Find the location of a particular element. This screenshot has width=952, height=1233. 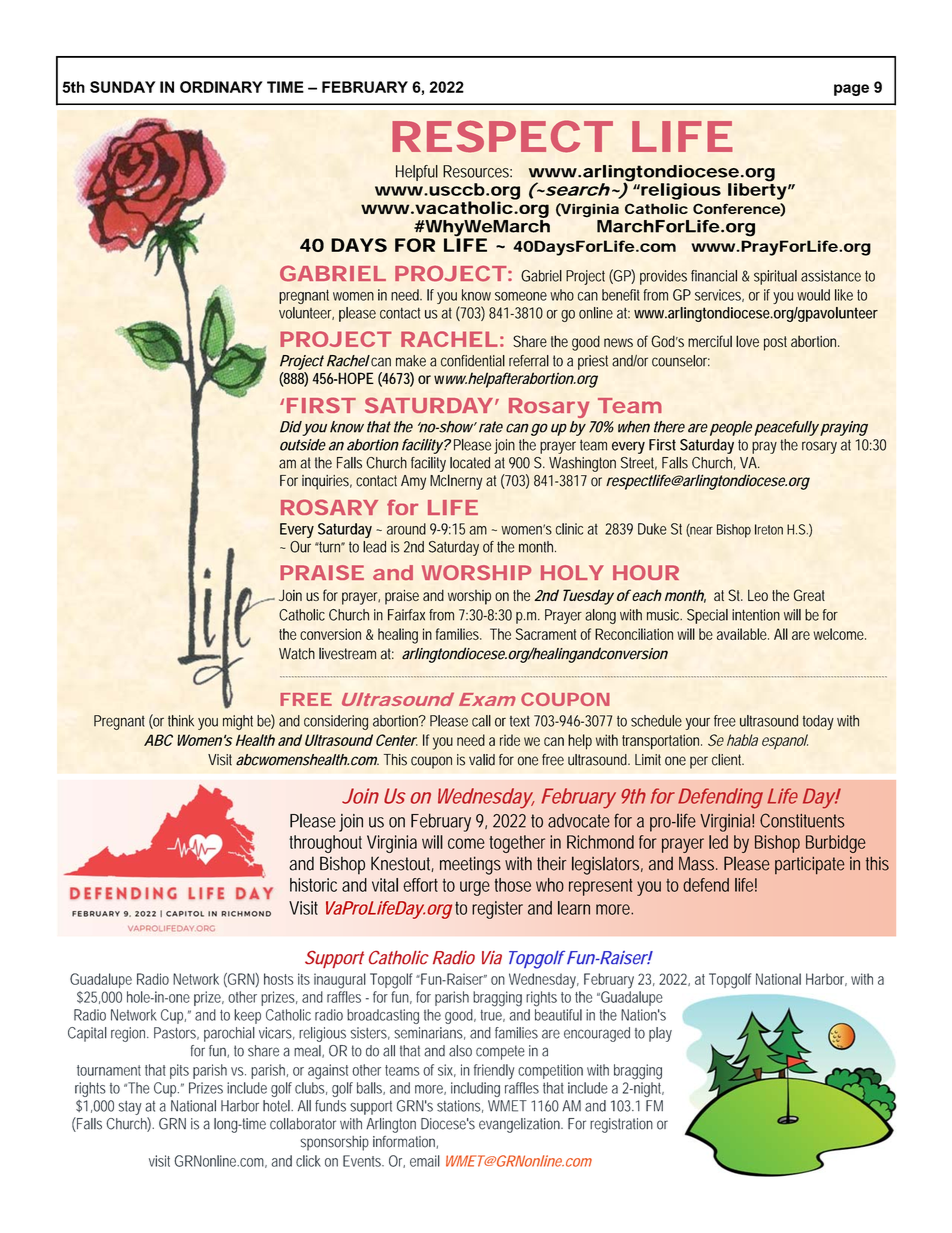

client is located at coordinates (728, 760).
